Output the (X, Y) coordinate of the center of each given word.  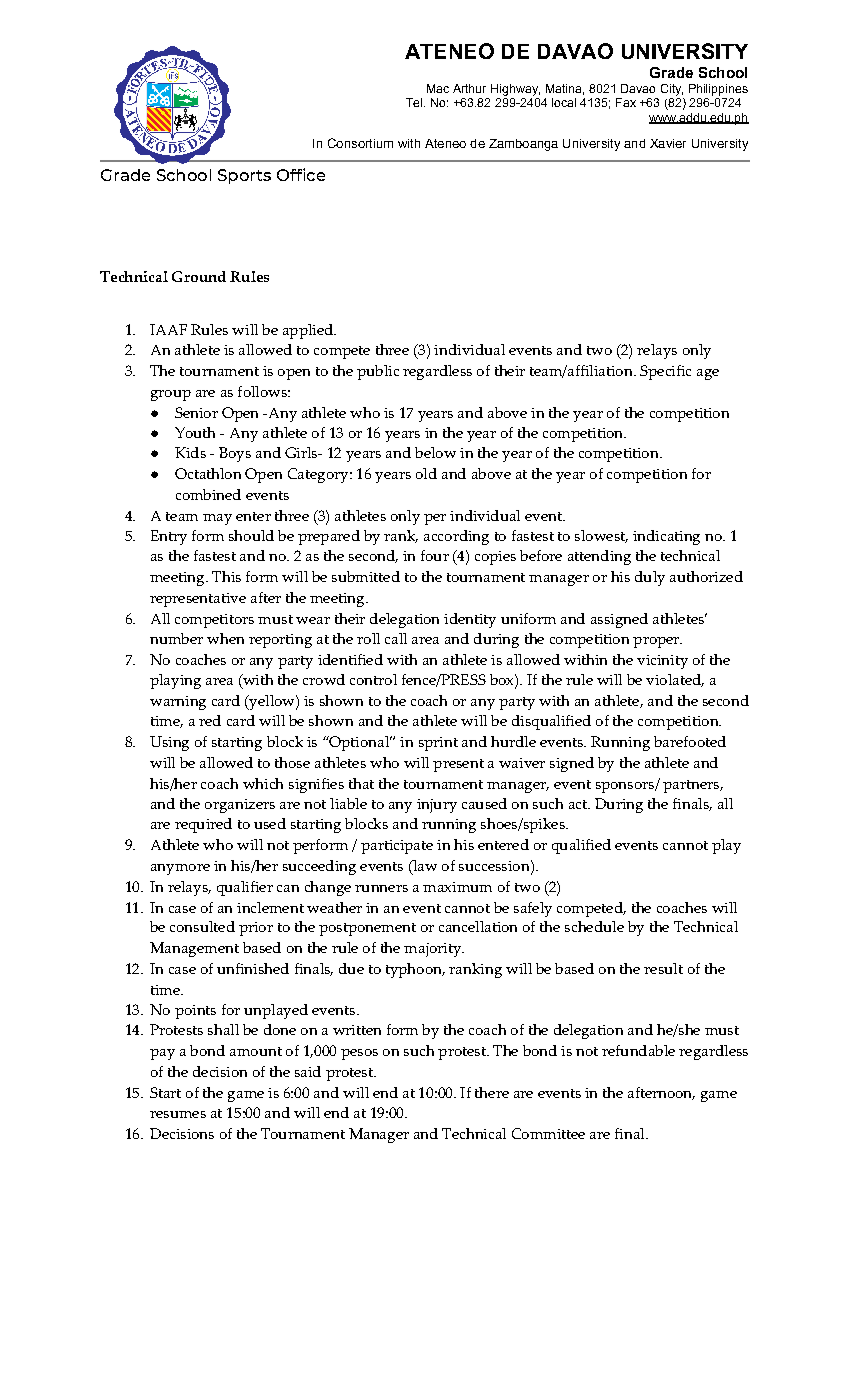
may (217, 519)
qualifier (245, 888)
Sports (244, 176)
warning (178, 703)
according (456, 537)
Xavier (668, 143)
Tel (415, 102)
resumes (178, 1114)
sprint (438, 744)
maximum (457, 887)
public (378, 372)
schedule (594, 926)
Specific (665, 372)
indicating (666, 537)
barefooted (690, 741)
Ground (199, 276)
